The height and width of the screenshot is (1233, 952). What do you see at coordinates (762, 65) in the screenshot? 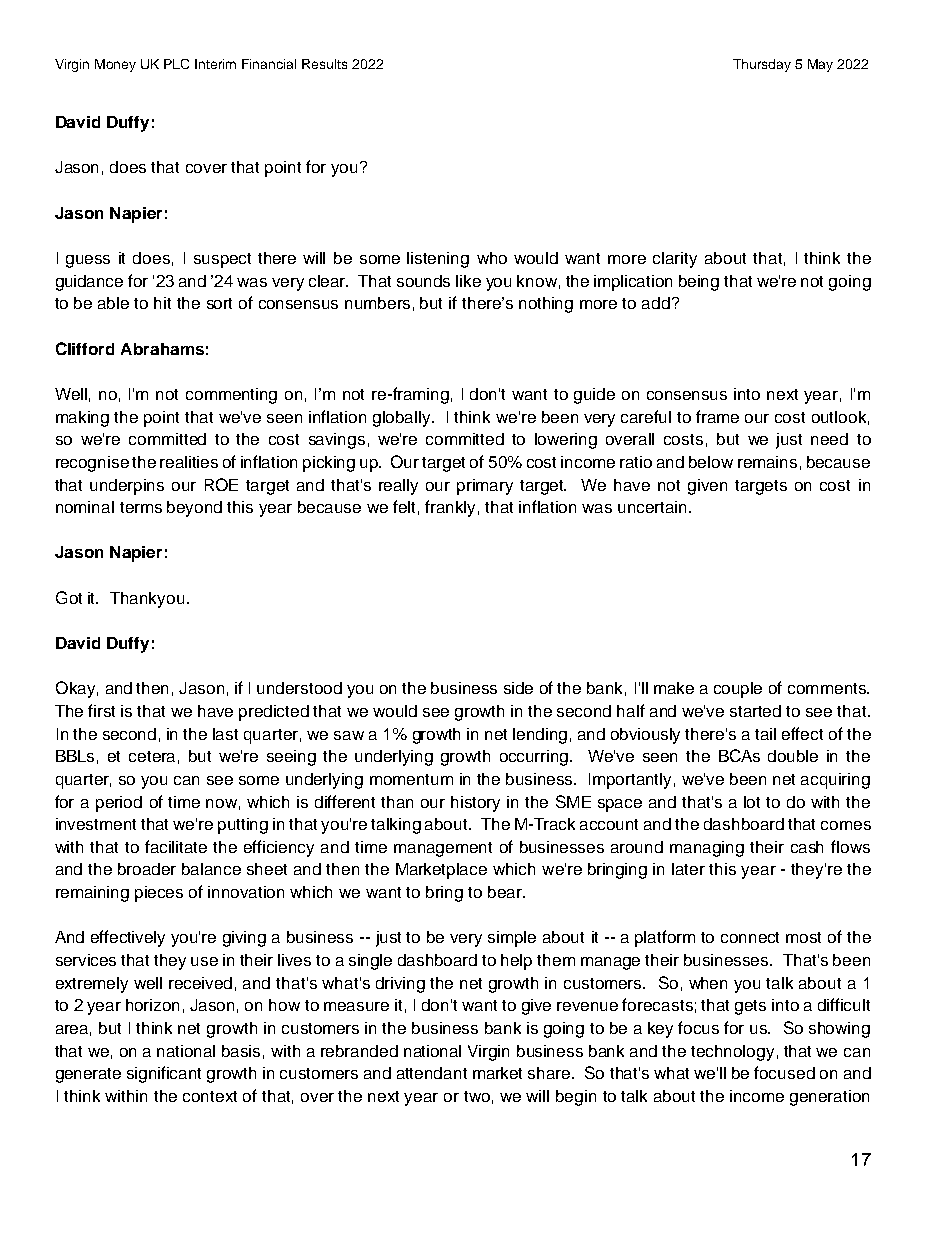
I see `Thursday` at bounding box center [762, 65].
